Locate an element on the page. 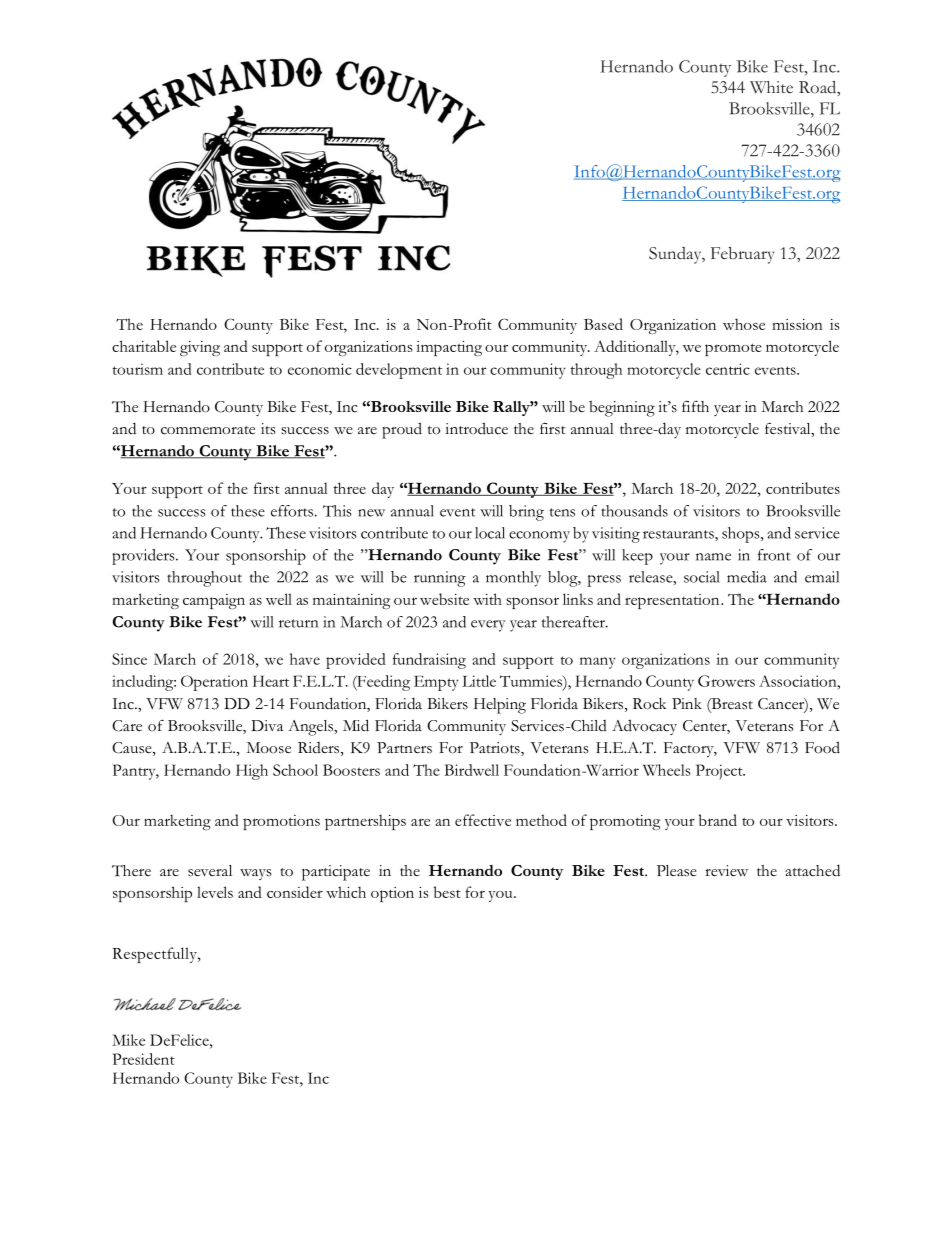  promote is located at coordinates (733, 349).
